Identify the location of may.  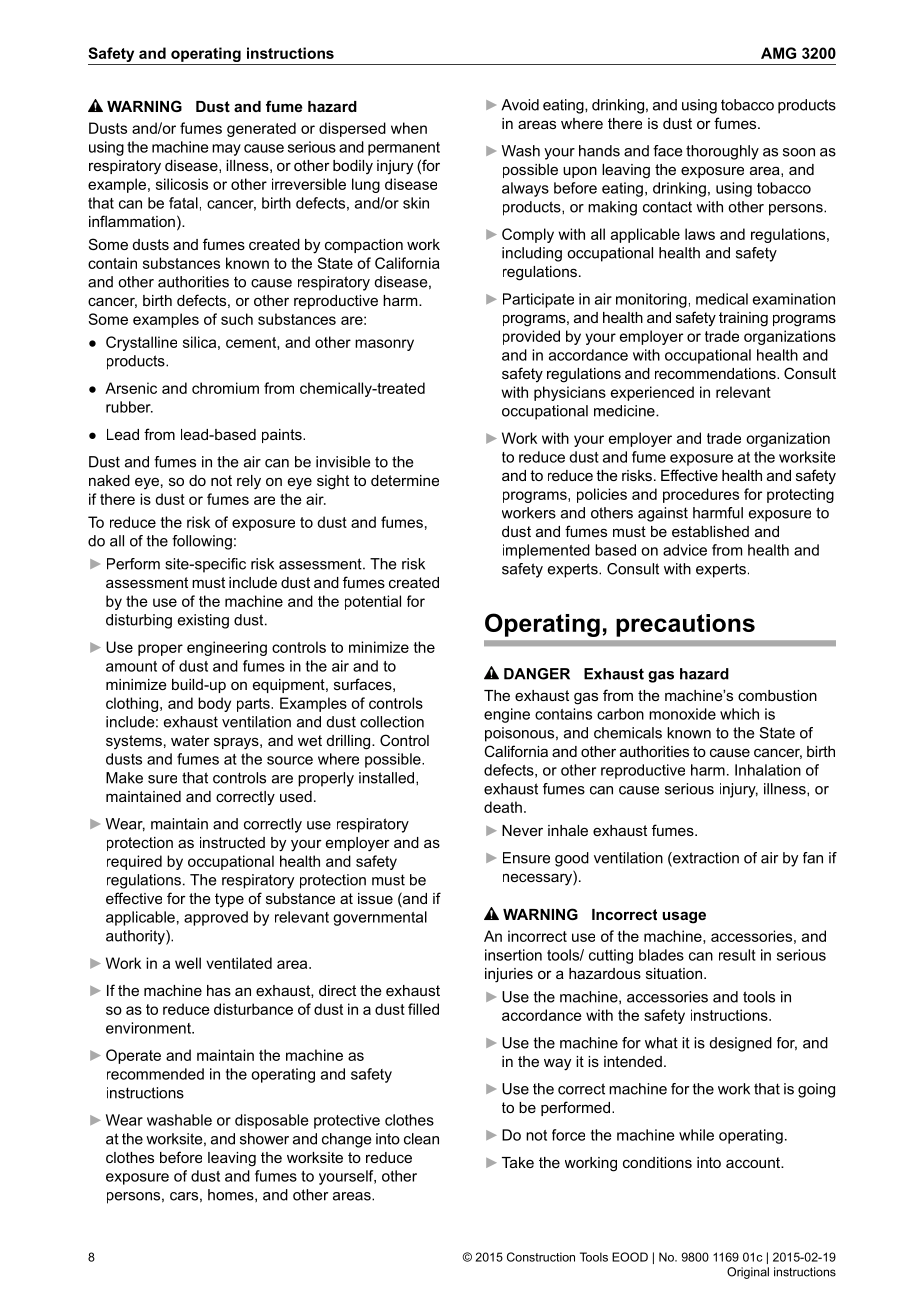
(226, 150).
